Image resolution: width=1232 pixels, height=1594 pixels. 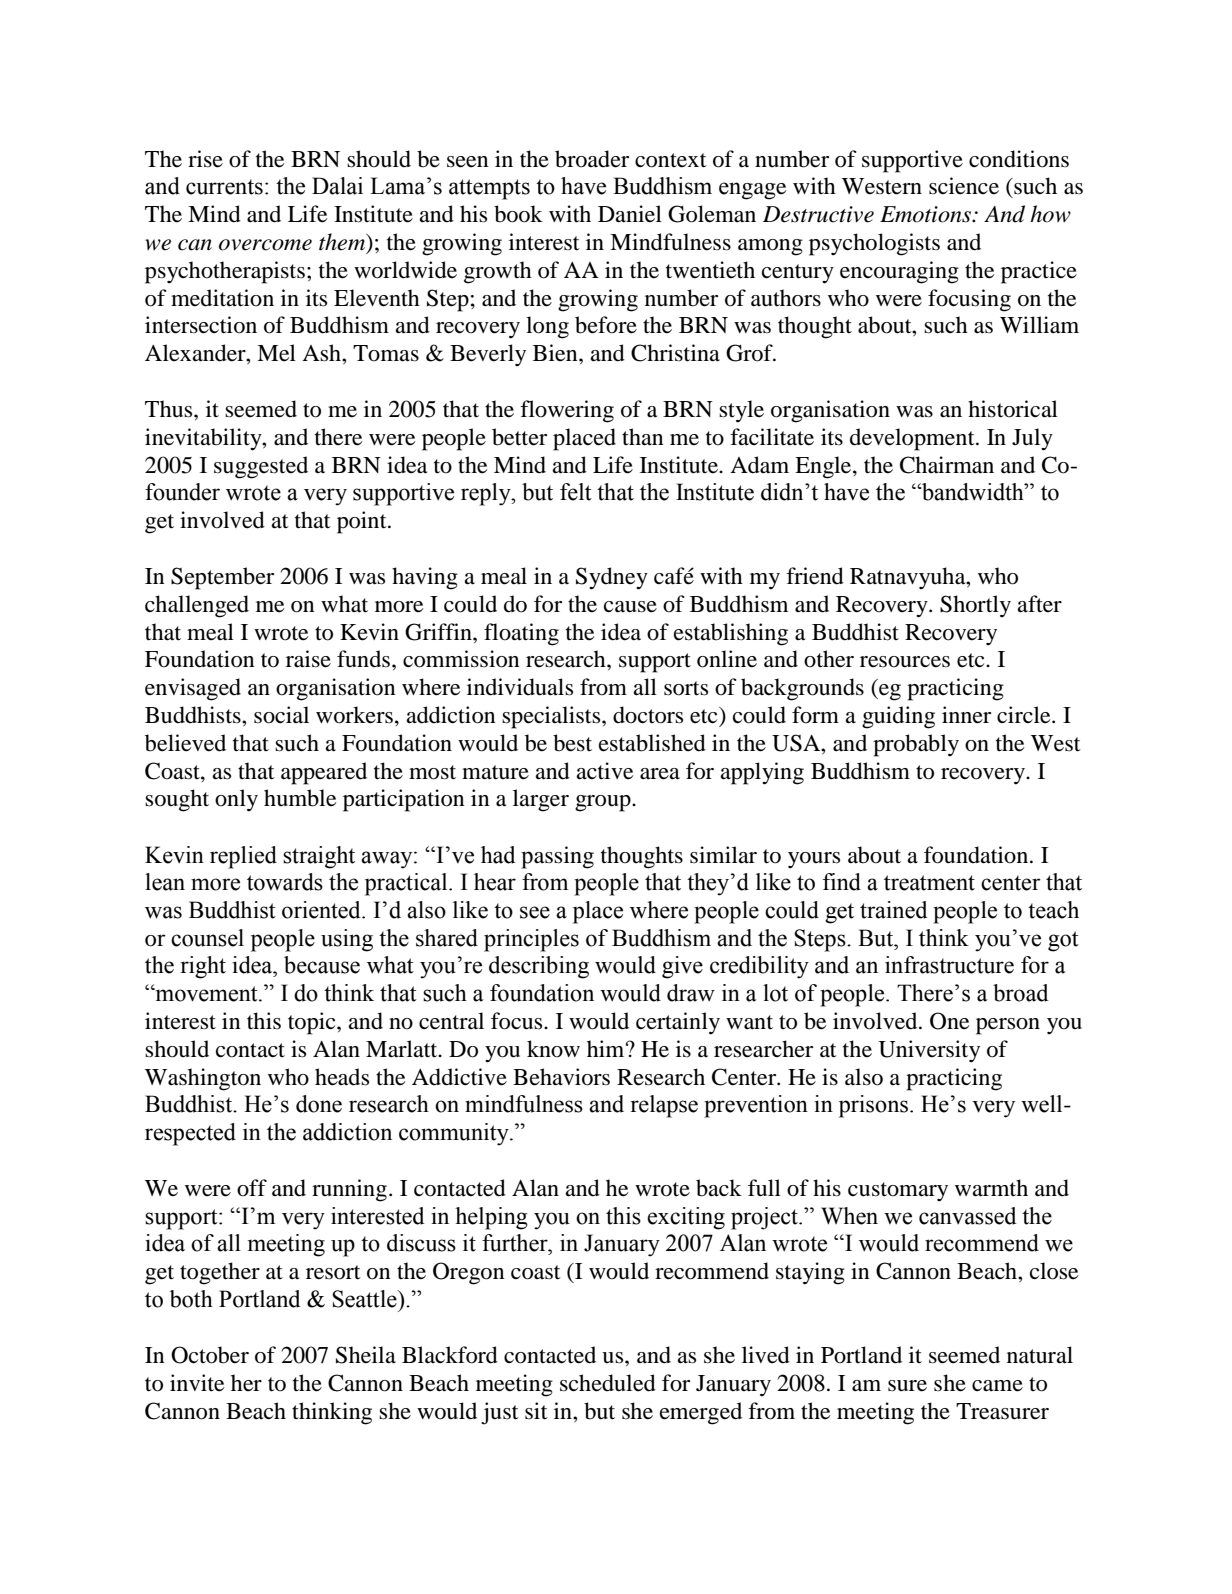 I want to click on Daniel, so click(x=630, y=214).
